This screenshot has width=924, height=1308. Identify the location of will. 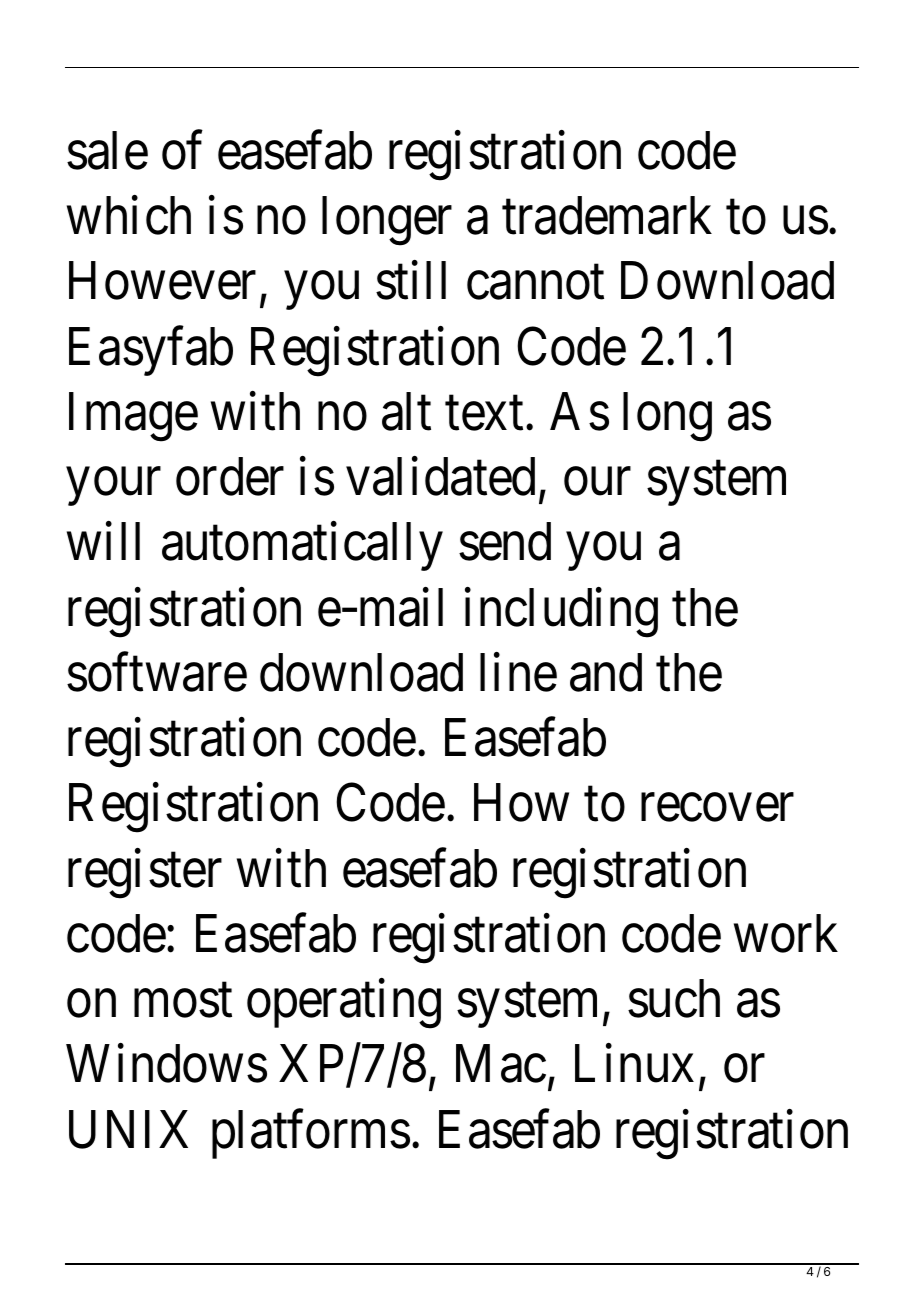
(103, 541).
